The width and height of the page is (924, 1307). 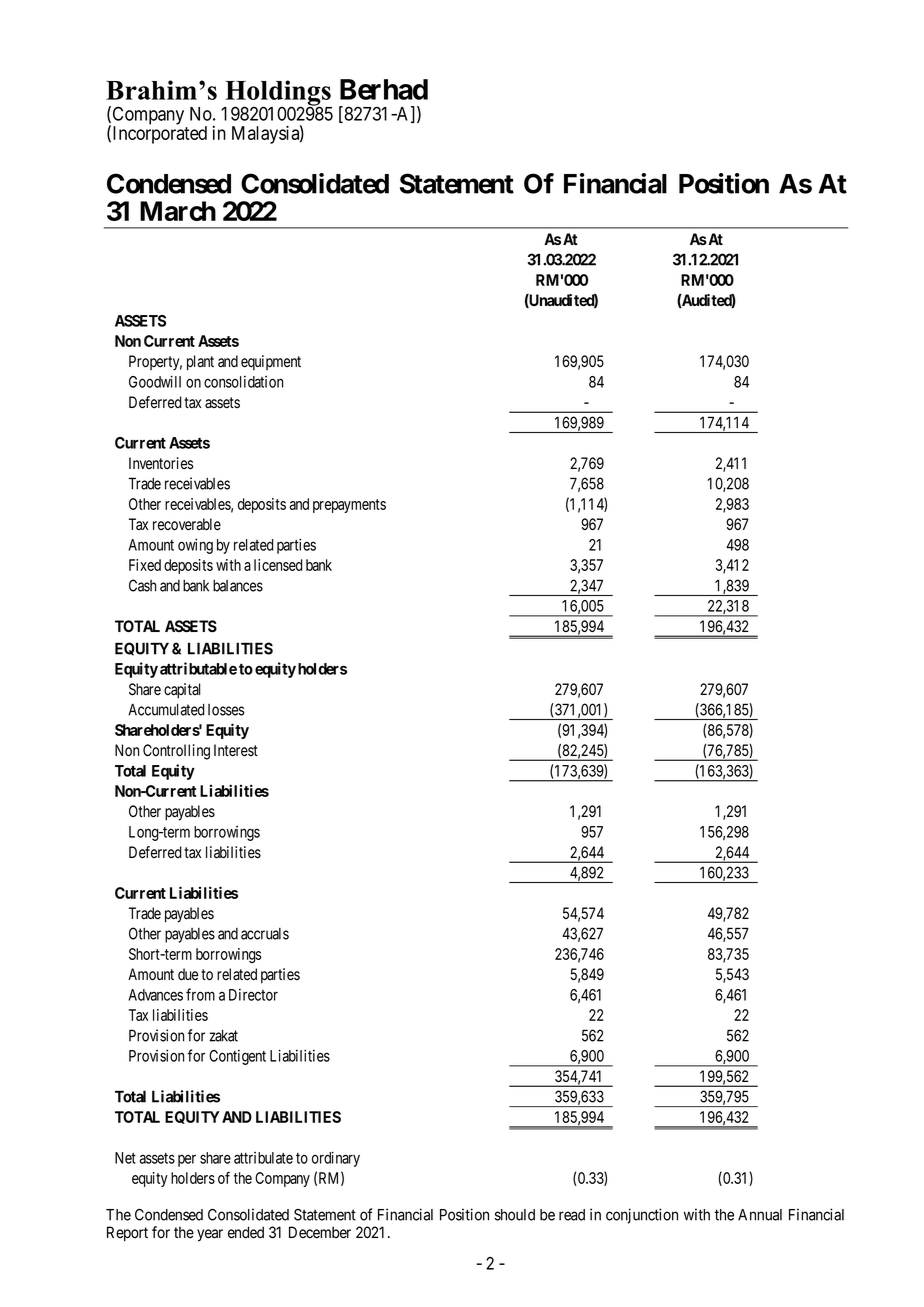 I want to click on licensed, so click(x=278, y=565).
